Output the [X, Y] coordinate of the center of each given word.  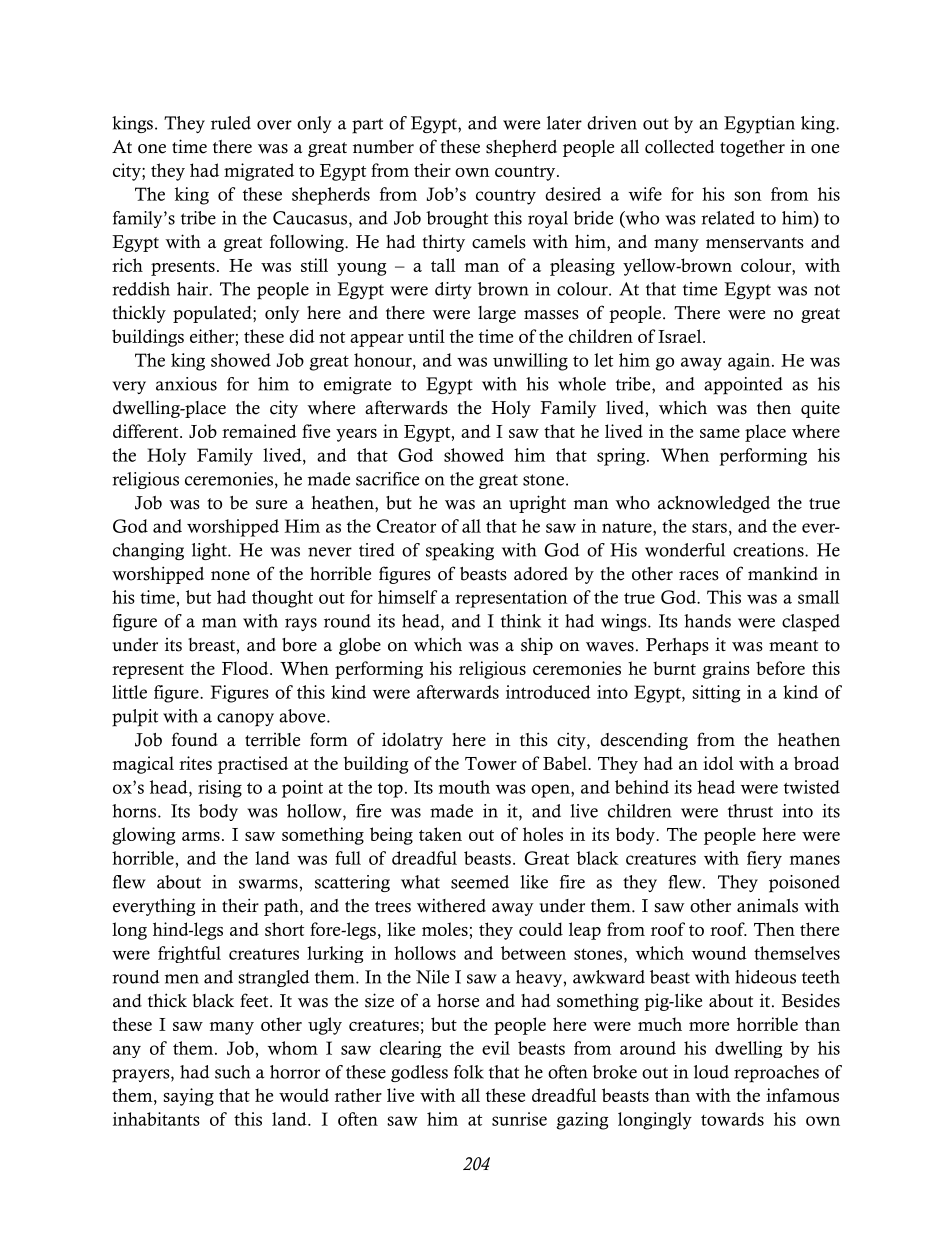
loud [711, 1072]
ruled [231, 123]
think [521, 621]
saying [189, 1097]
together [752, 148]
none [230, 576]
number [383, 147]
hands [707, 621]
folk [469, 1072]
